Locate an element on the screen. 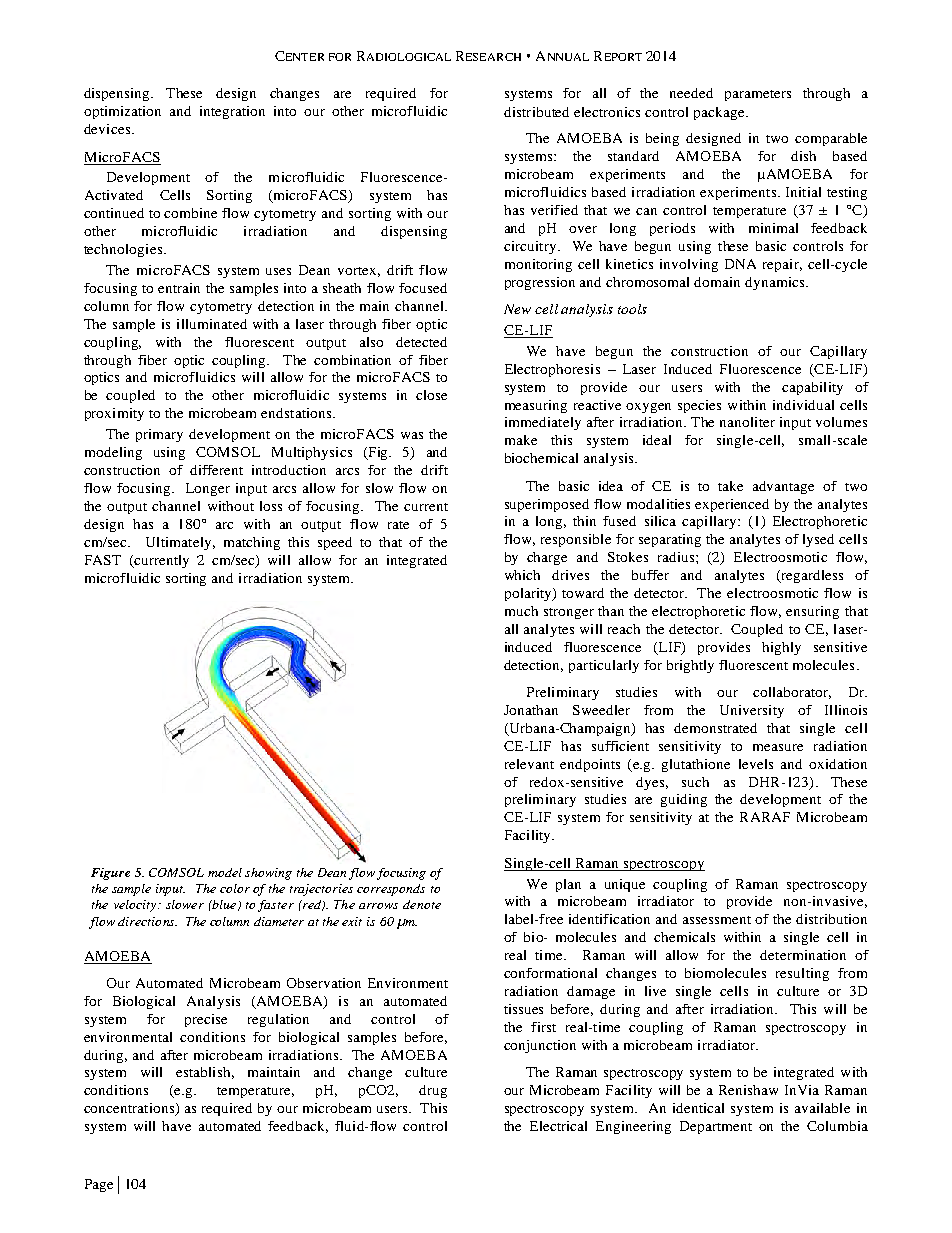 The height and width of the screenshot is (1233, 952). integration is located at coordinates (232, 112).
